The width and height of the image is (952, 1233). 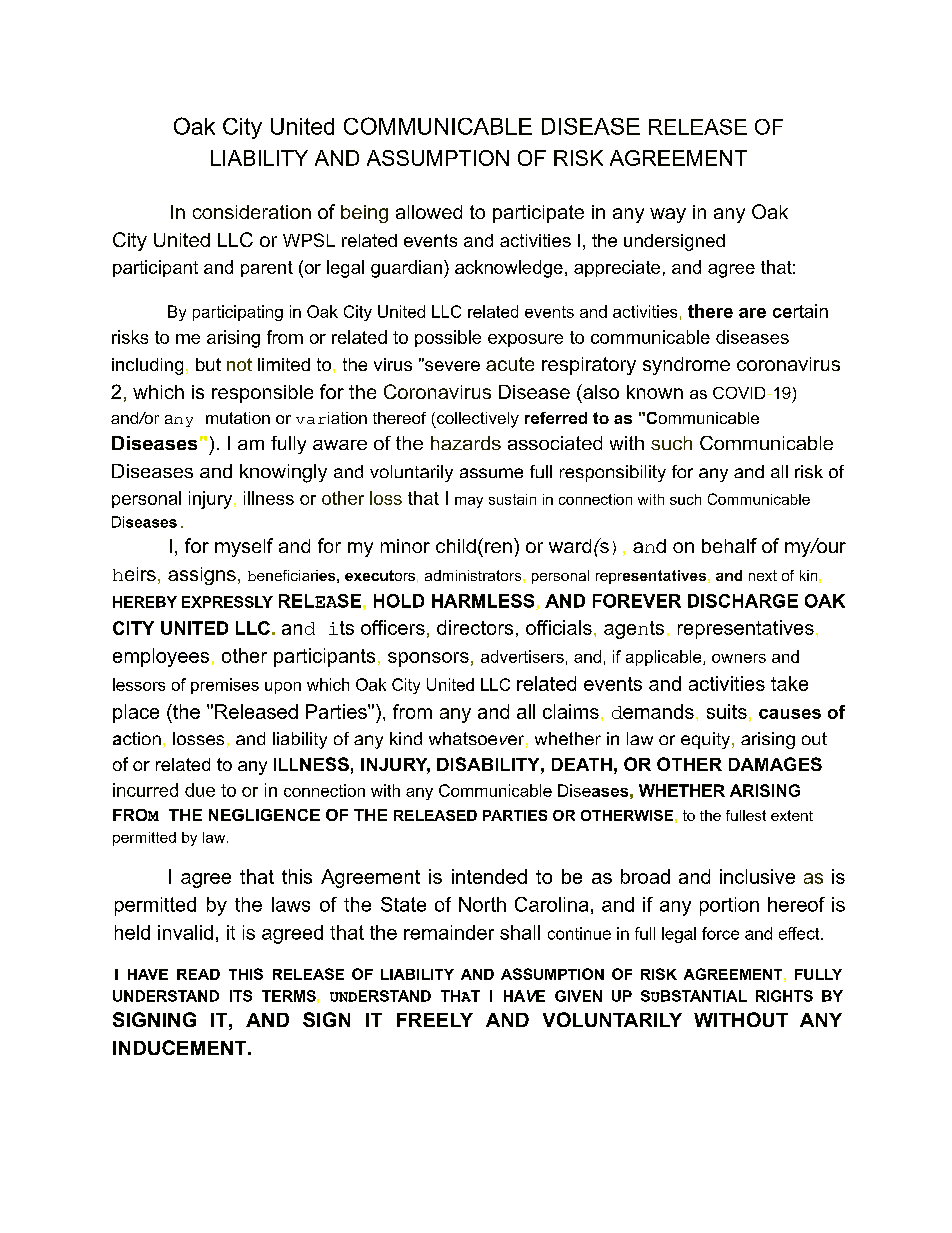 I want to click on equity, so click(x=707, y=740).
